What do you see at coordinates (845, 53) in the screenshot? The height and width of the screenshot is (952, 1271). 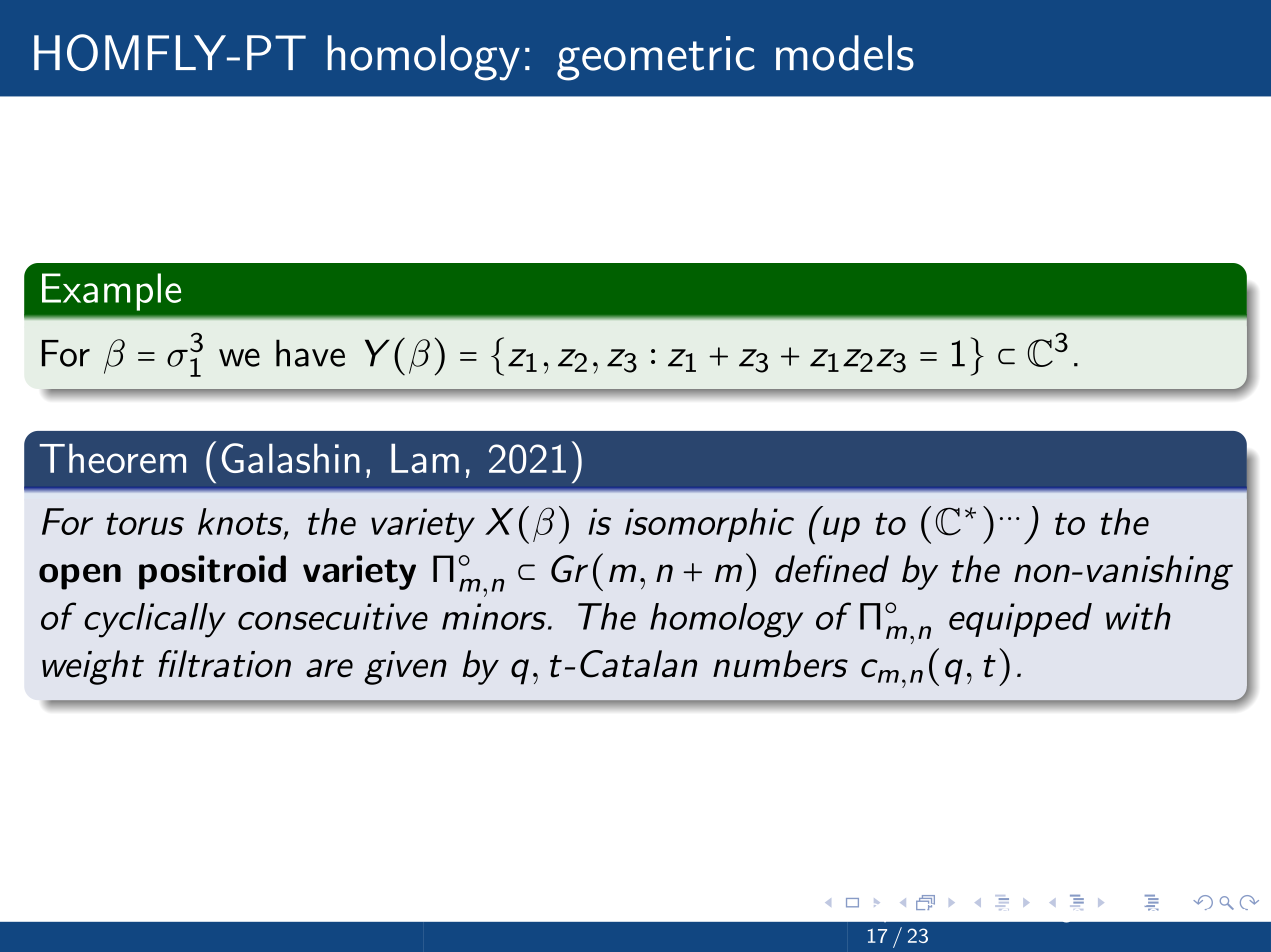 I see `models` at bounding box center [845, 53].
